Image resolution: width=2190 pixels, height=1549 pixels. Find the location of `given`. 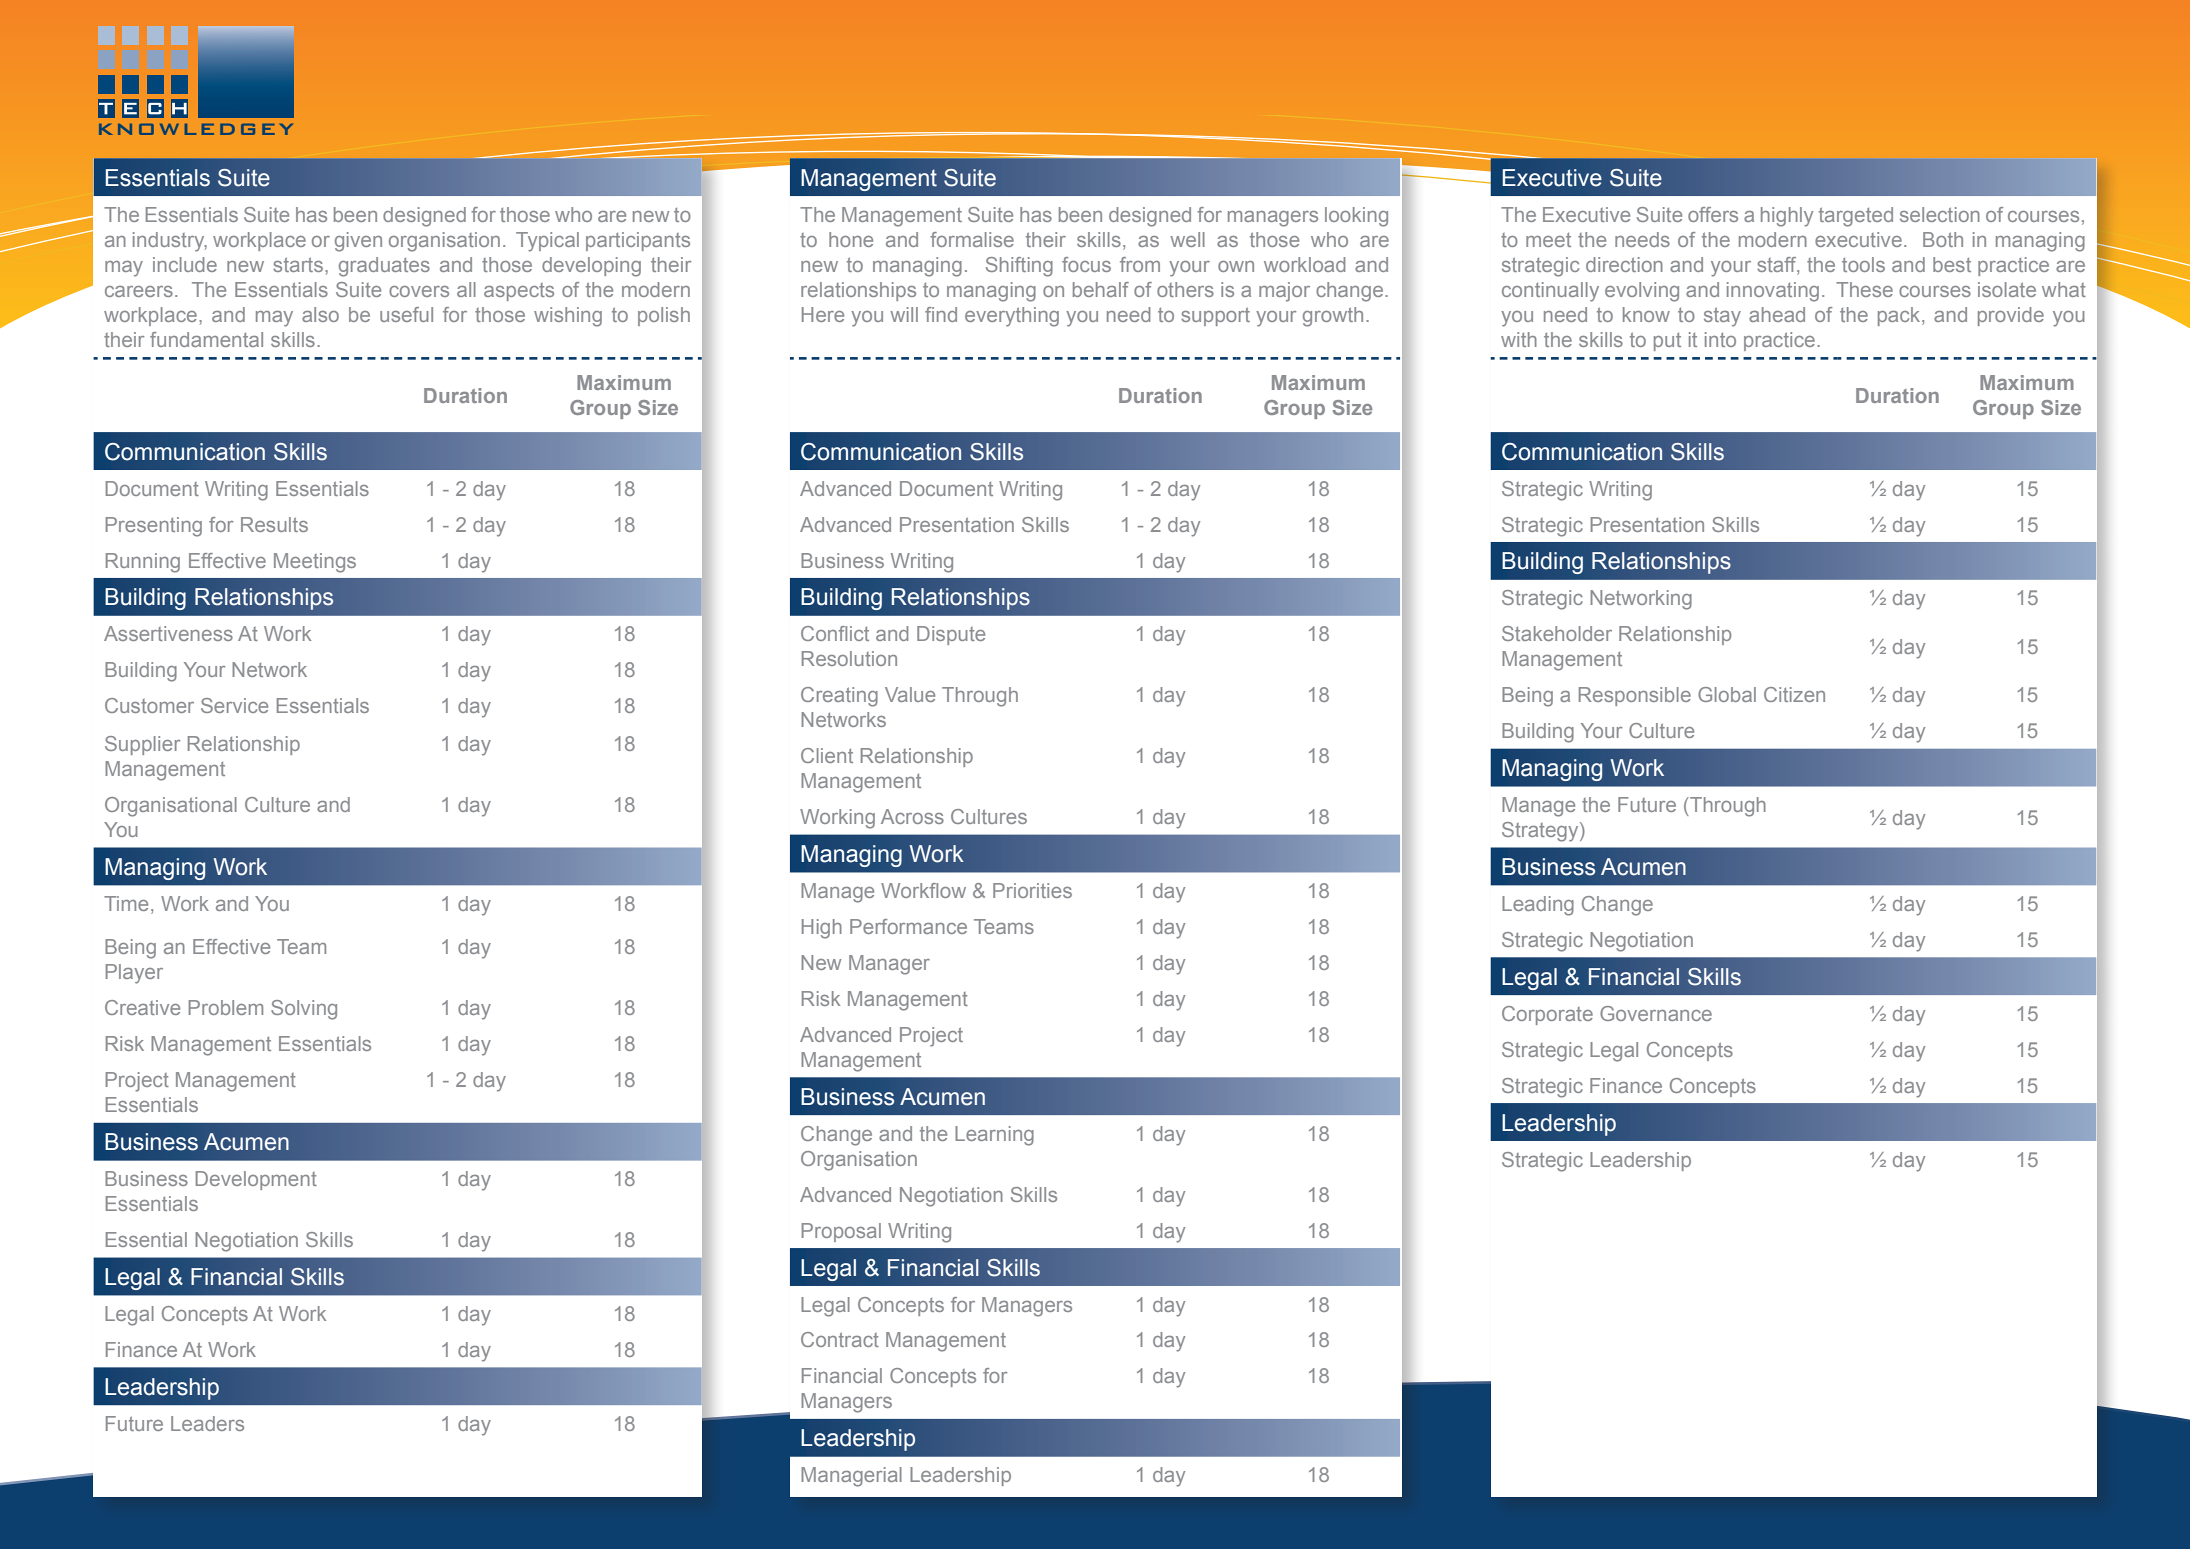

given is located at coordinates (358, 242).
